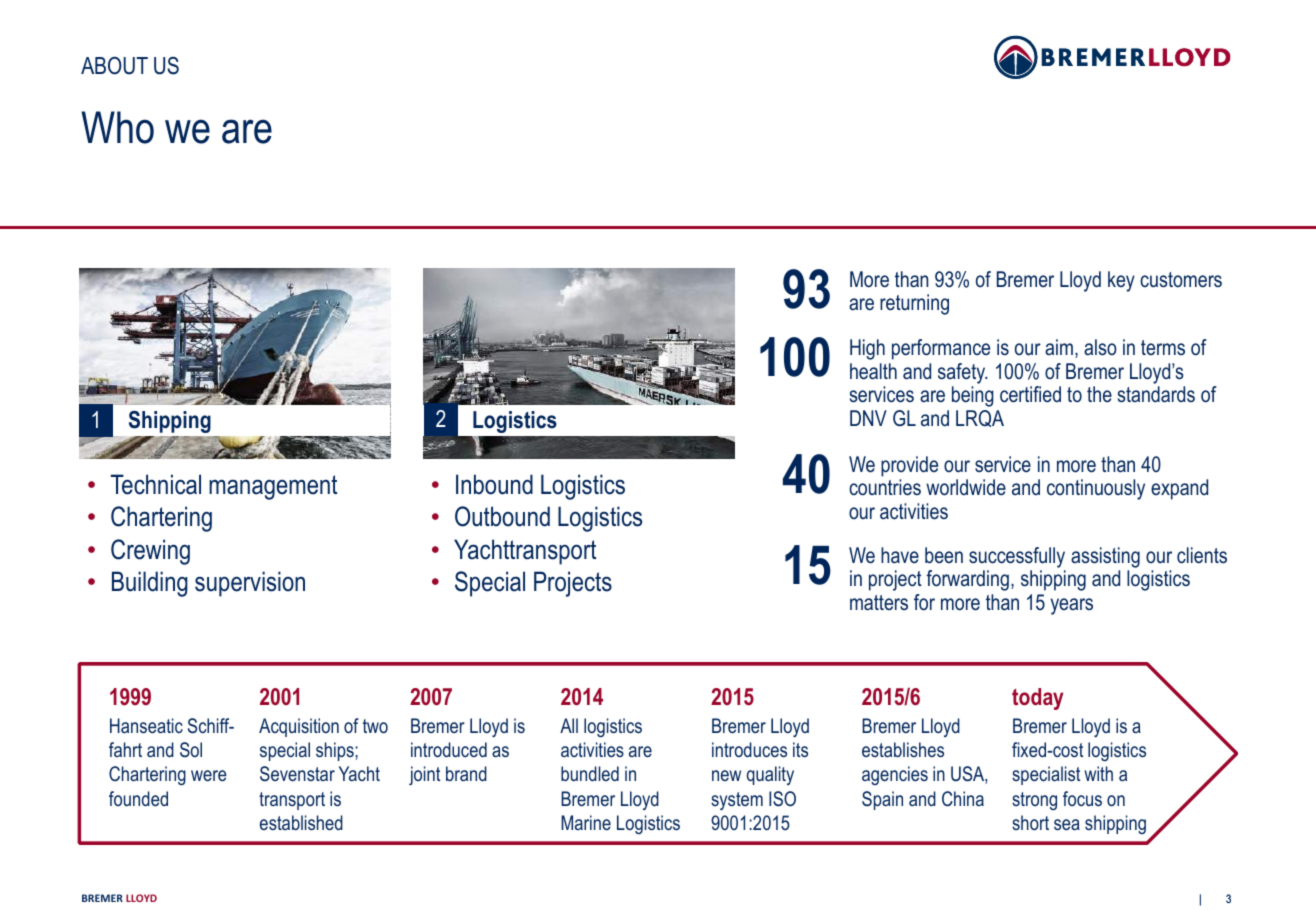 This document has height=911, width=1316. What do you see at coordinates (156, 484) in the document?
I see `Technical` at bounding box center [156, 484].
